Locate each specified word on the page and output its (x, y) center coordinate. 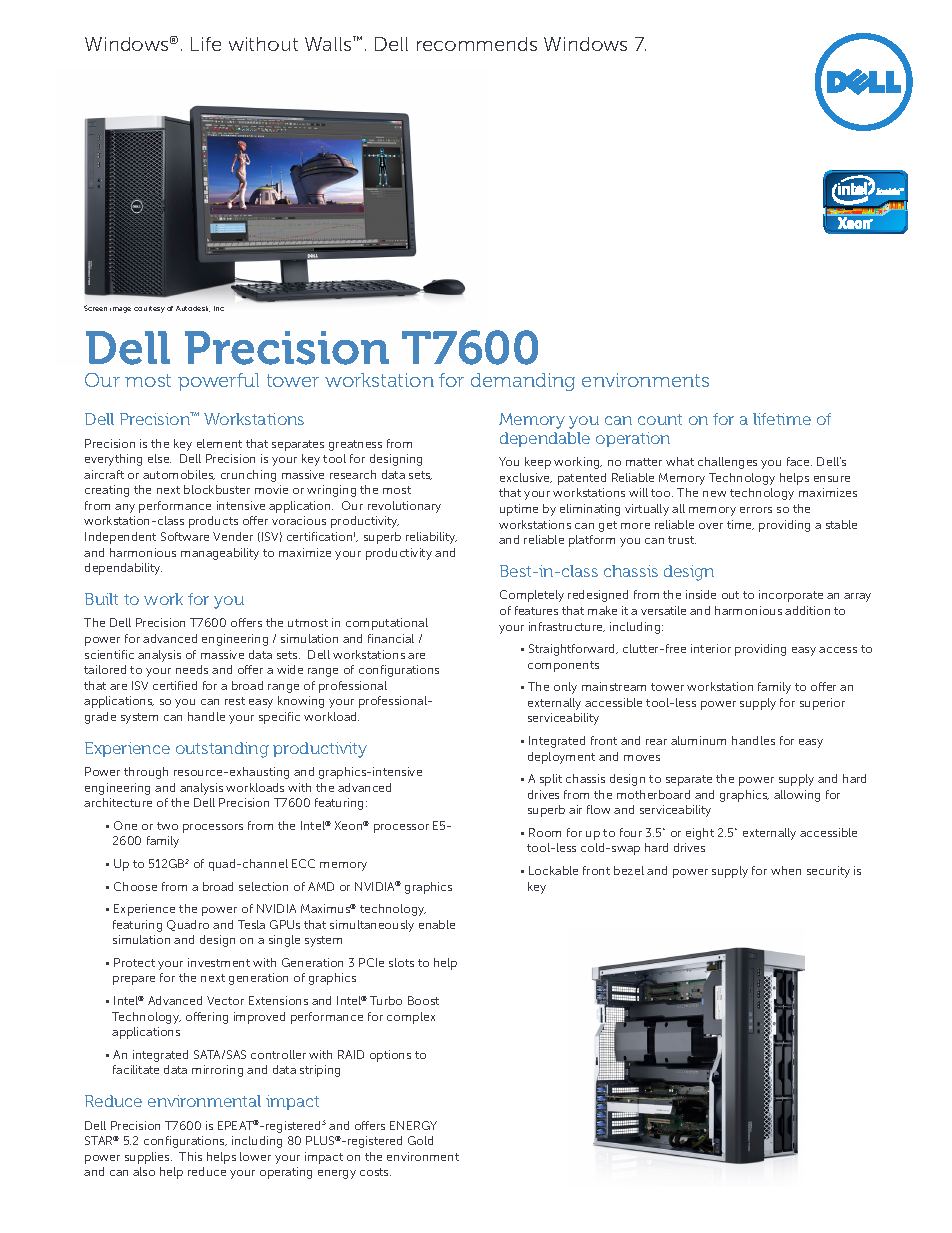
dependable (545, 439)
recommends (477, 44)
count (660, 419)
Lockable (553, 870)
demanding (523, 382)
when (786, 870)
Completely (532, 596)
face (799, 461)
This (190, 1156)
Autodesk (193, 309)
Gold (420, 1140)
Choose (135, 886)
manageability (220, 554)
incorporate (791, 596)
